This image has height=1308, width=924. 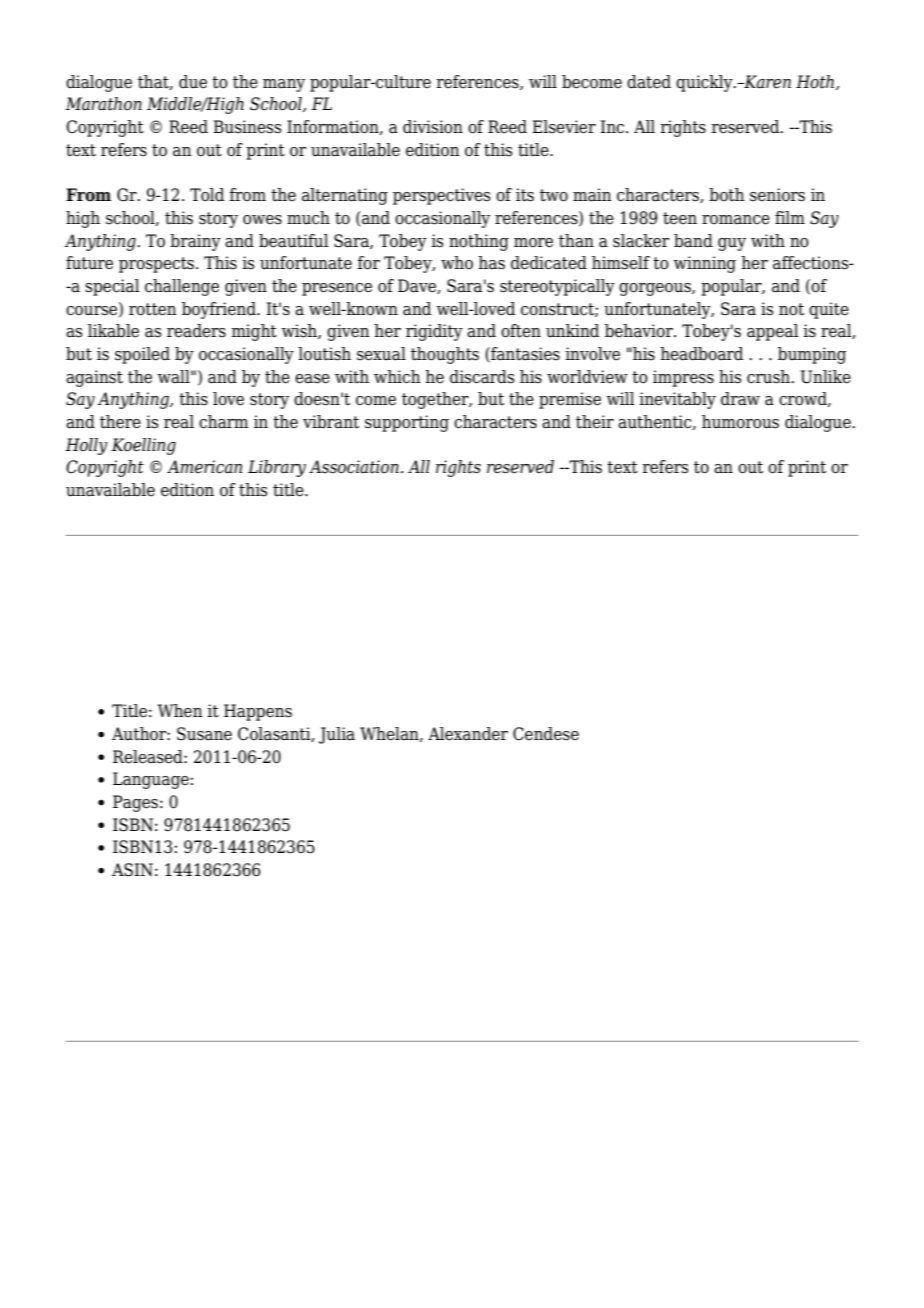 What do you see at coordinates (816, 82) in the image?
I see `Hoth` at bounding box center [816, 82].
